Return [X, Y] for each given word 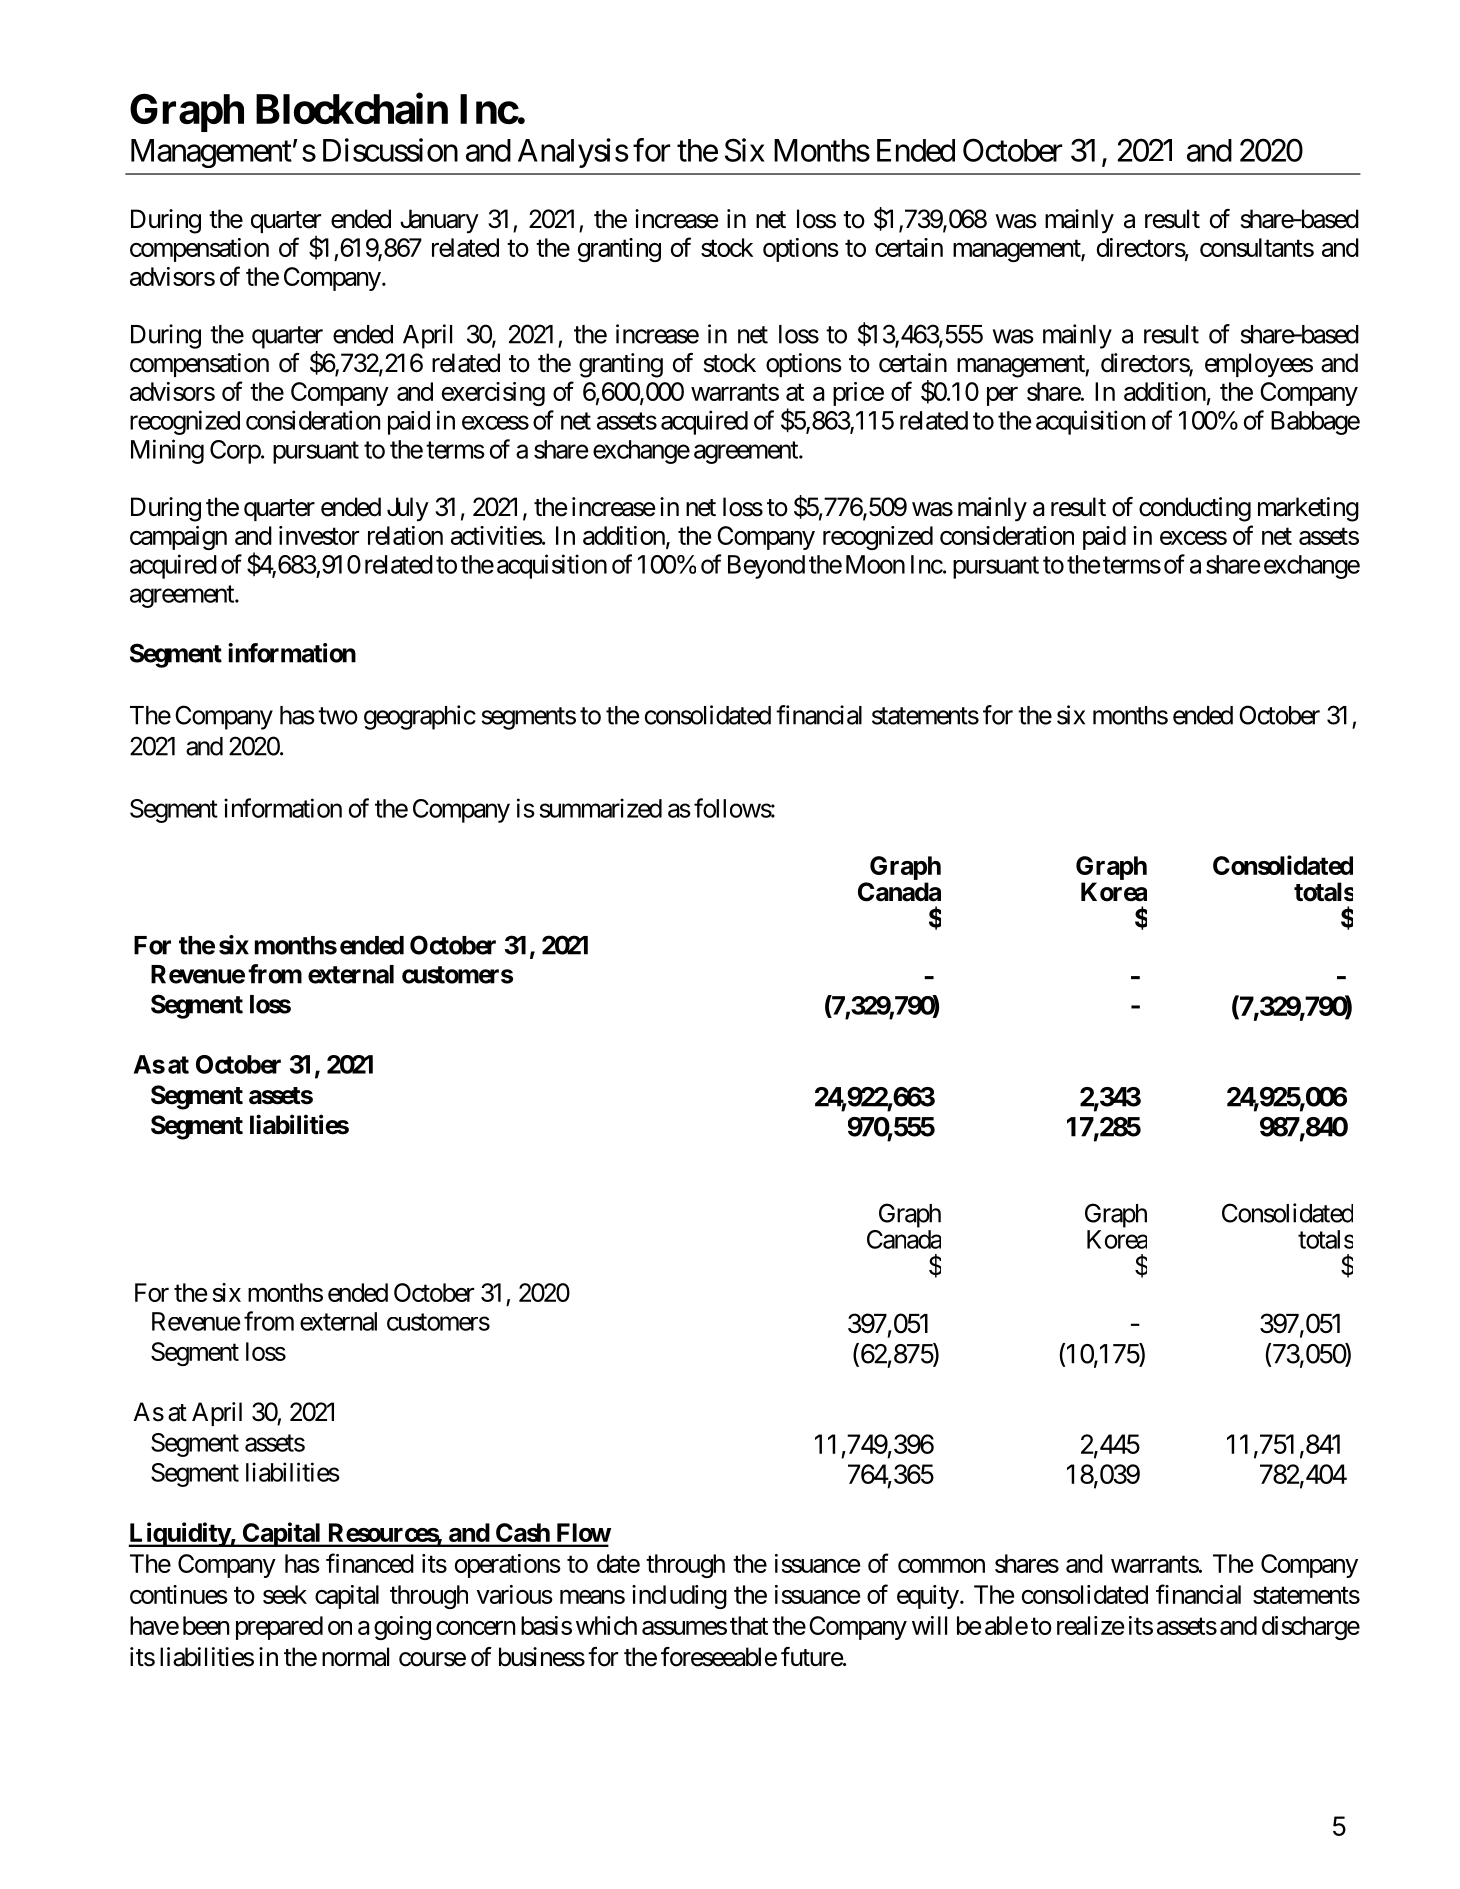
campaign [178, 538]
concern [475, 1628]
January [439, 221]
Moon [875, 564]
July [408, 509]
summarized [600, 808]
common [941, 1566]
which [606, 1625]
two [338, 716]
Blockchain [352, 108]
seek [285, 1594]
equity [928, 1597]
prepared [279, 1628]
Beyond [766, 567]
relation [405, 535]
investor [319, 535]
